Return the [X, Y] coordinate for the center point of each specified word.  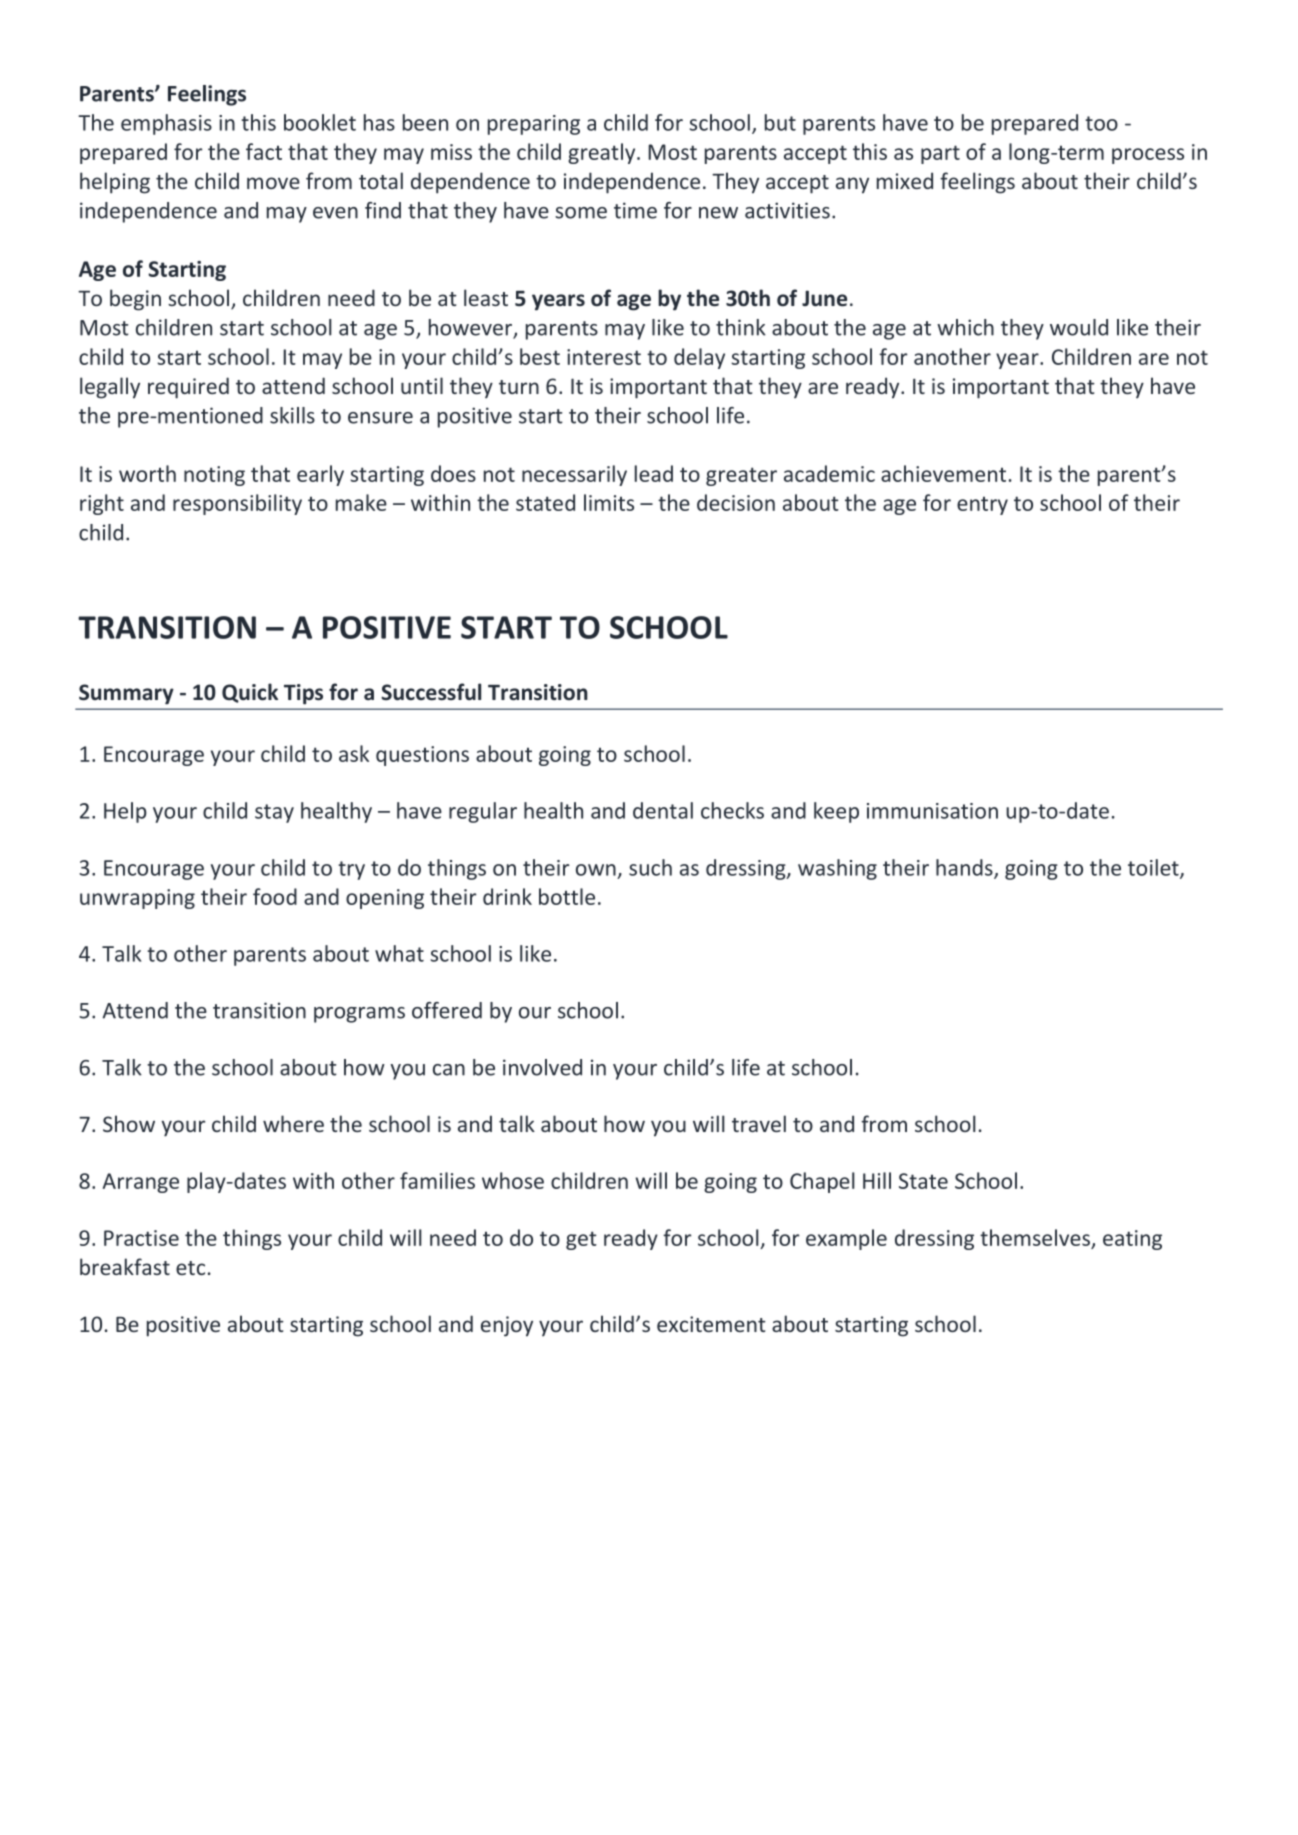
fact [264, 151]
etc [190, 1268]
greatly [603, 153]
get [581, 1240]
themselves [1035, 1237]
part [940, 154]
